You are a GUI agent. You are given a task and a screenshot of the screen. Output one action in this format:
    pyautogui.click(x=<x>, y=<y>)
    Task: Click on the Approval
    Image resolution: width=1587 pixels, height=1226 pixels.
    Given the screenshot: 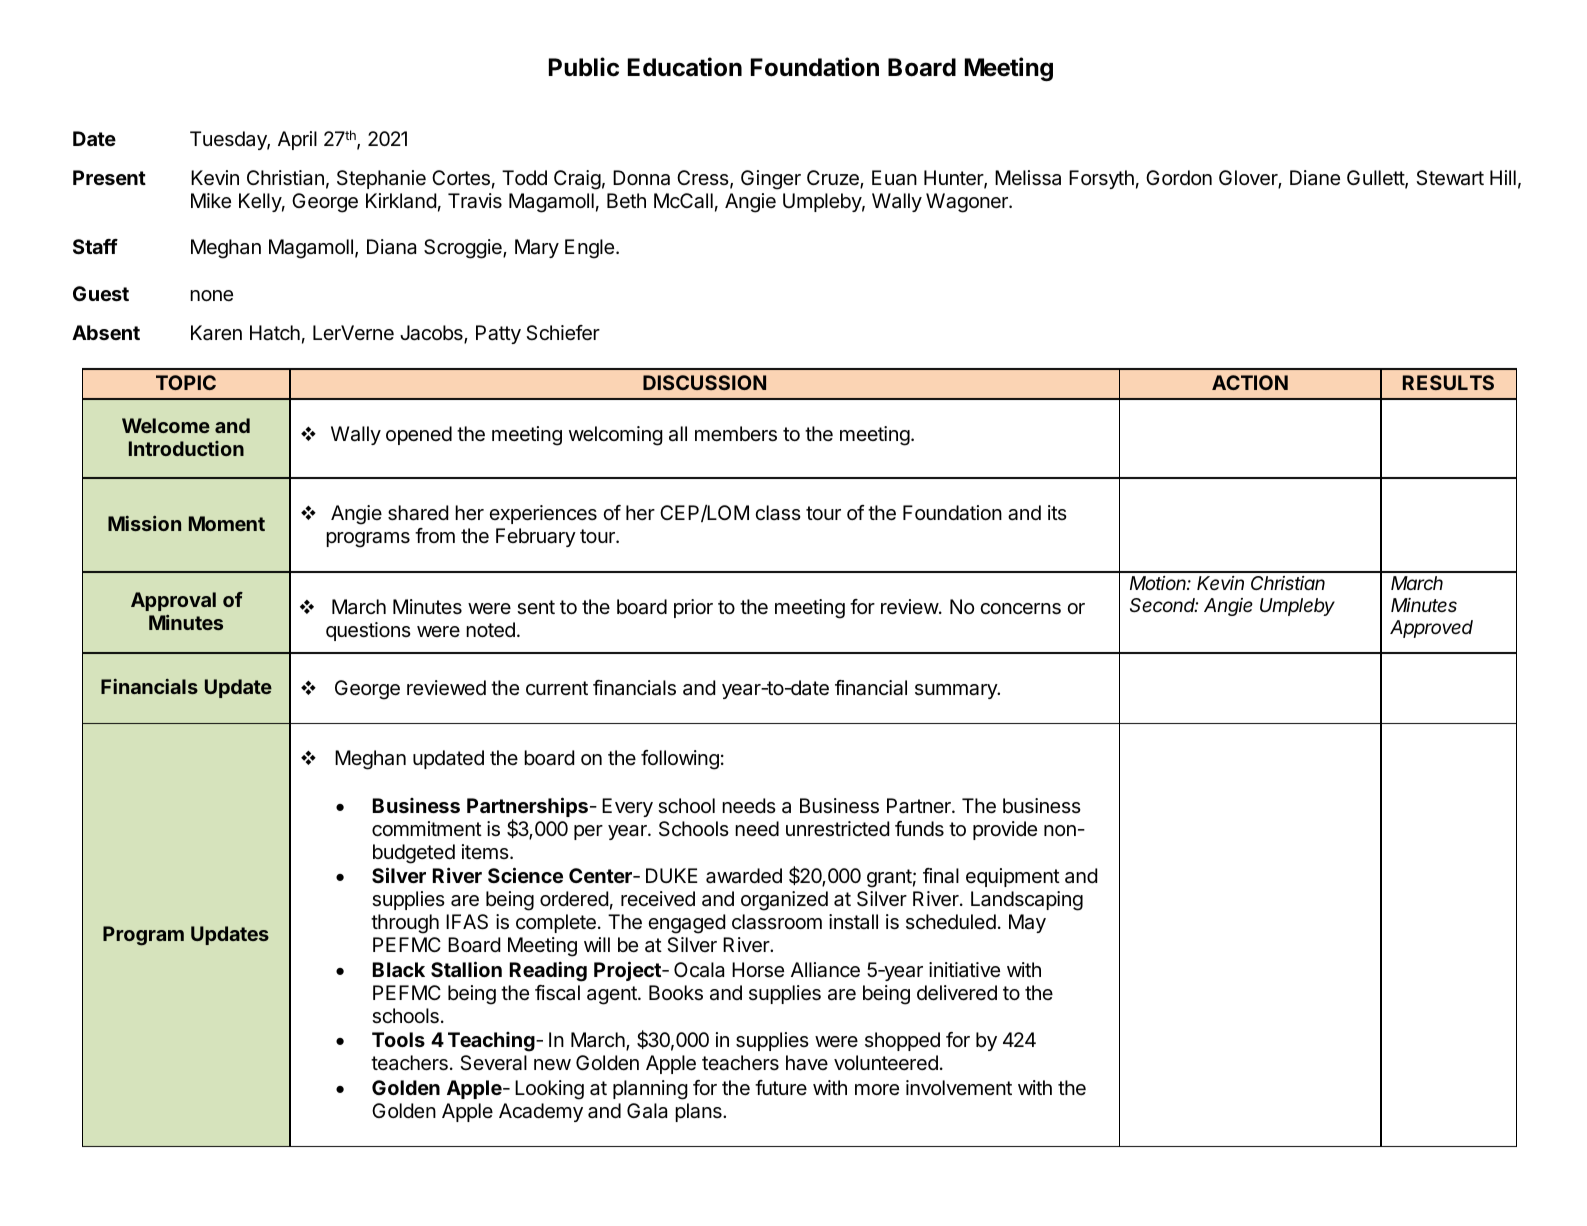 What is the action you would take?
    pyautogui.click(x=173, y=601)
